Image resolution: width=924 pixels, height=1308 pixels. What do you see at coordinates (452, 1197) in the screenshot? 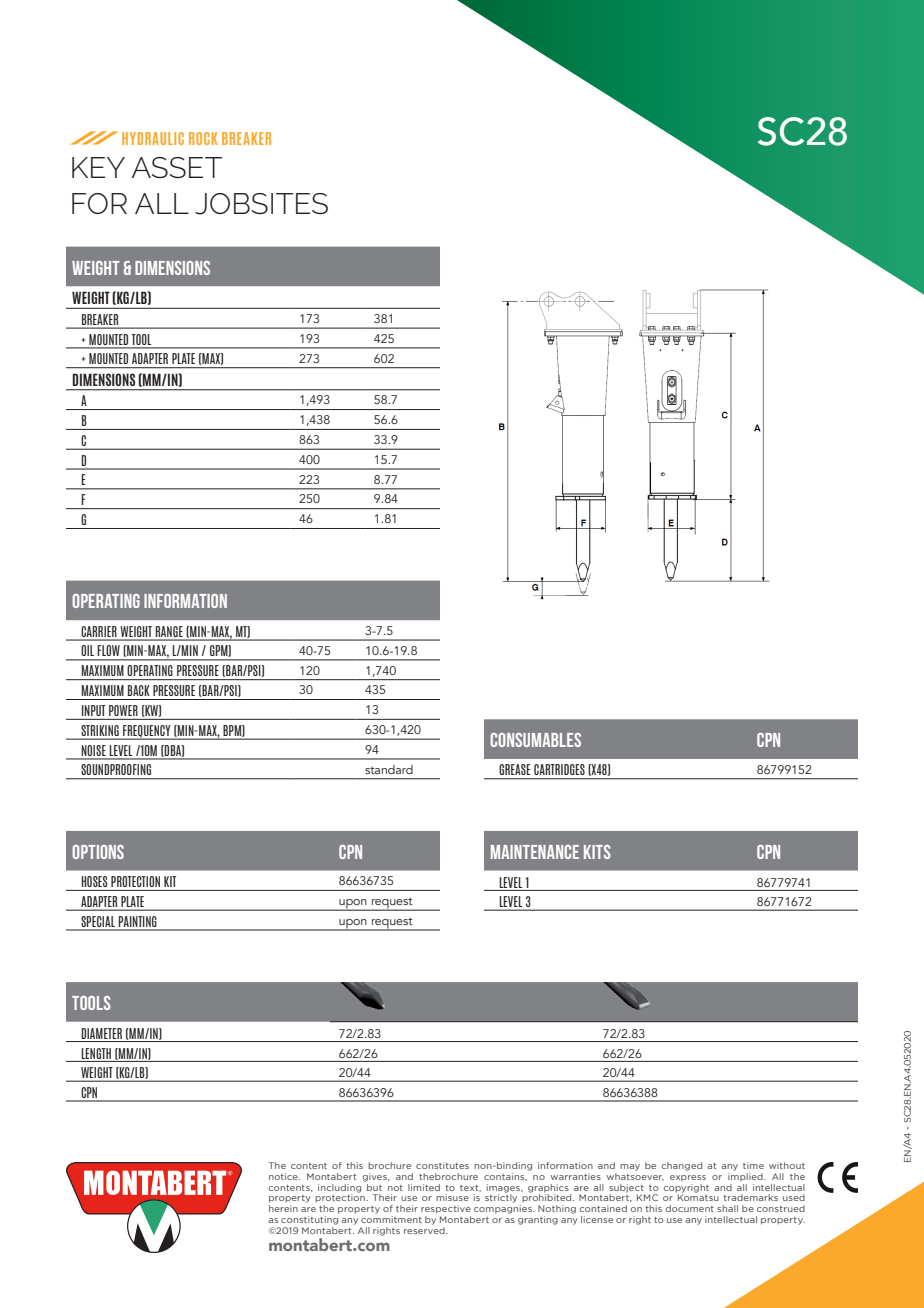
I see `misuse` at bounding box center [452, 1197].
